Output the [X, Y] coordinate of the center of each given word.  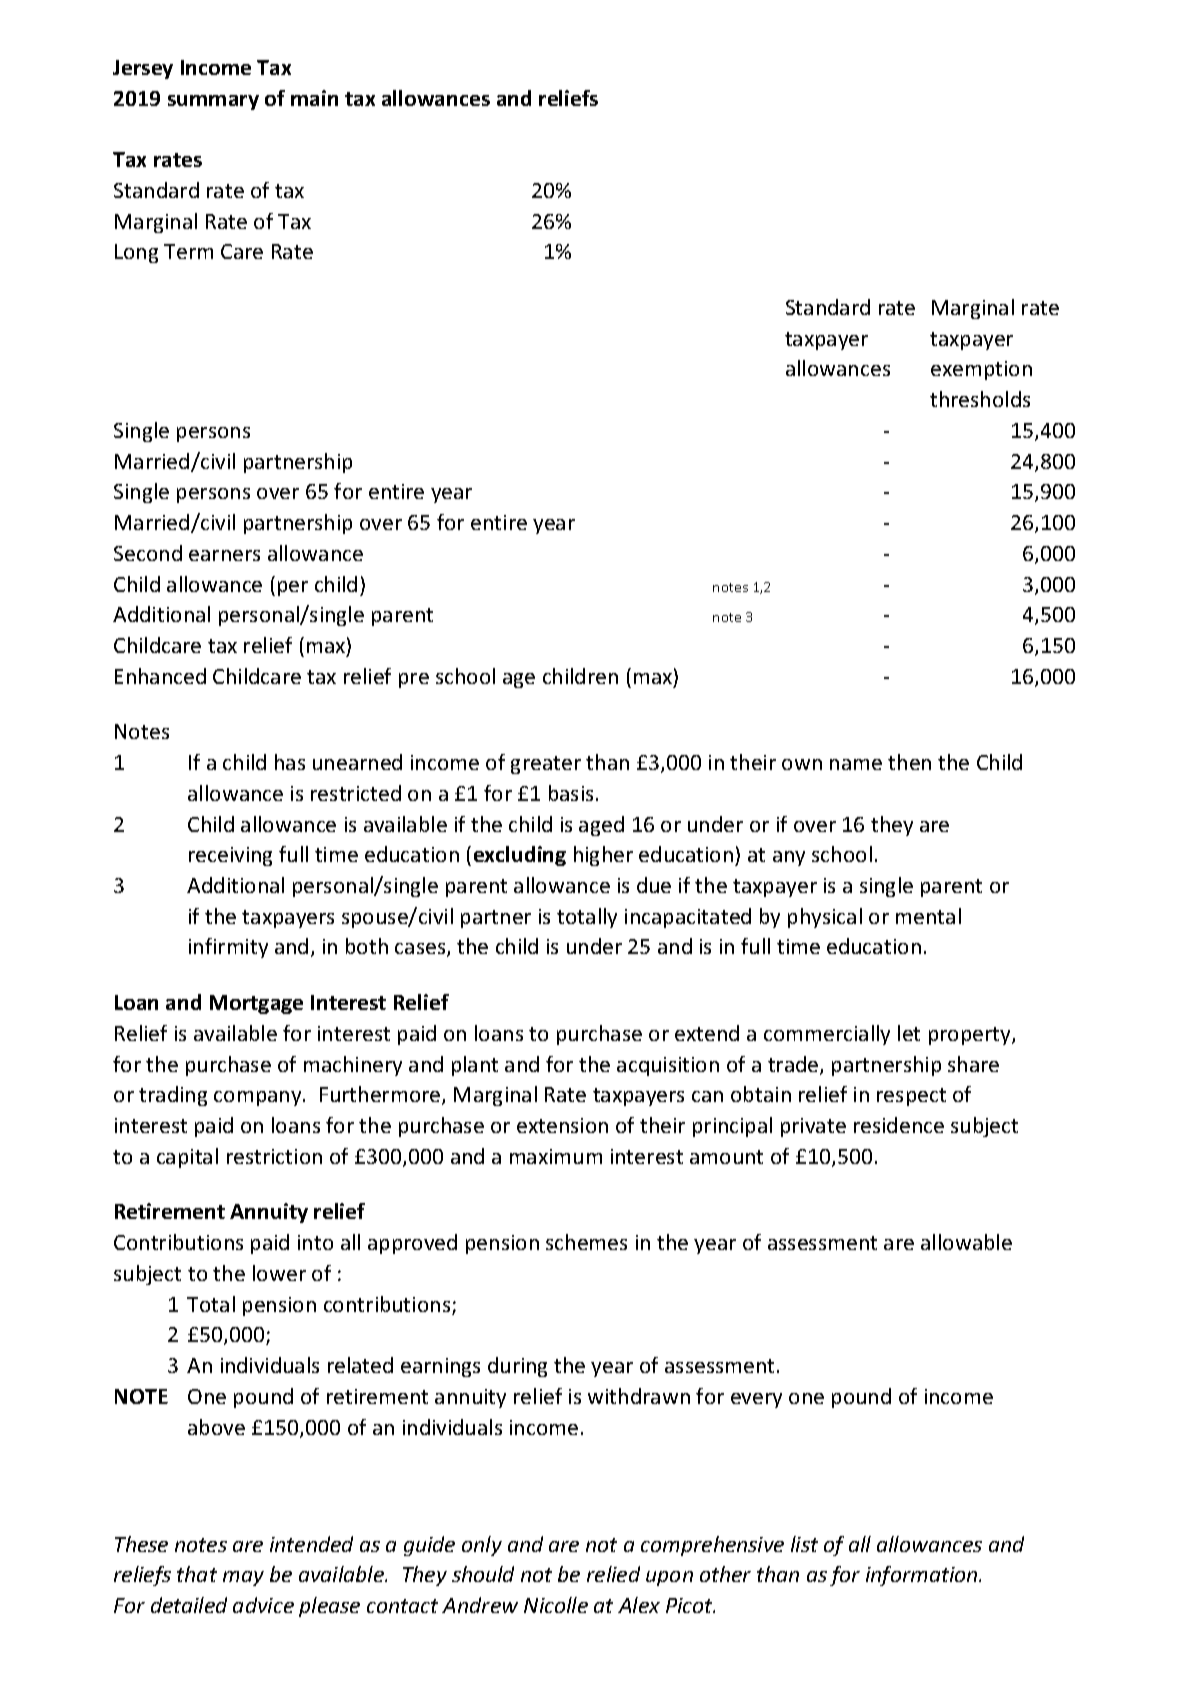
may [243, 1578]
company [259, 1098]
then [909, 762]
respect [911, 1097]
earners [224, 555]
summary [213, 102]
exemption [981, 370]
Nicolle [556, 1605]
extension [562, 1125]
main [314, 98]
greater [546, 765]
